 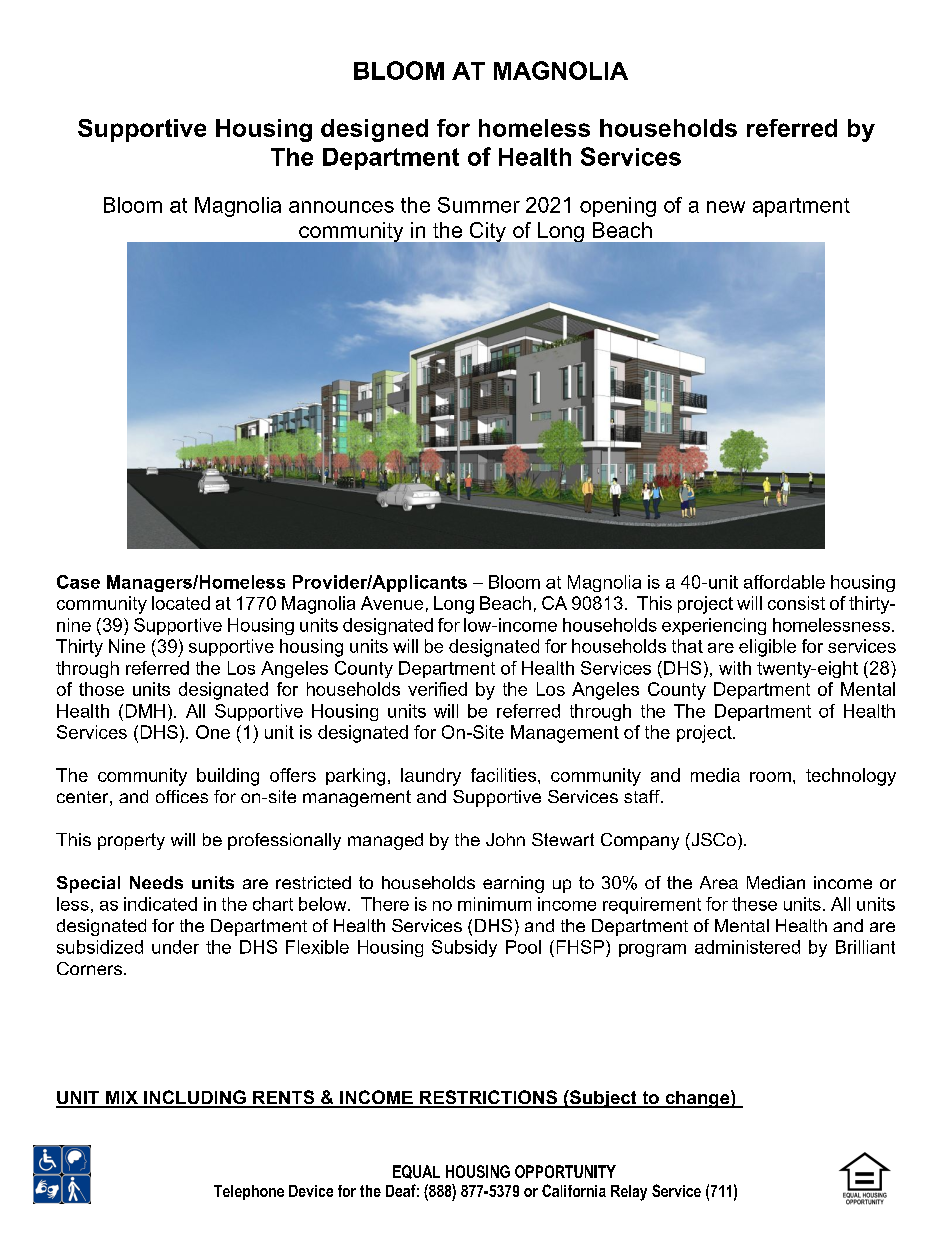 What do you see at coordinates (767, 648) in the screenshot?
I see `eligible` at bounding box center [767, 648].
